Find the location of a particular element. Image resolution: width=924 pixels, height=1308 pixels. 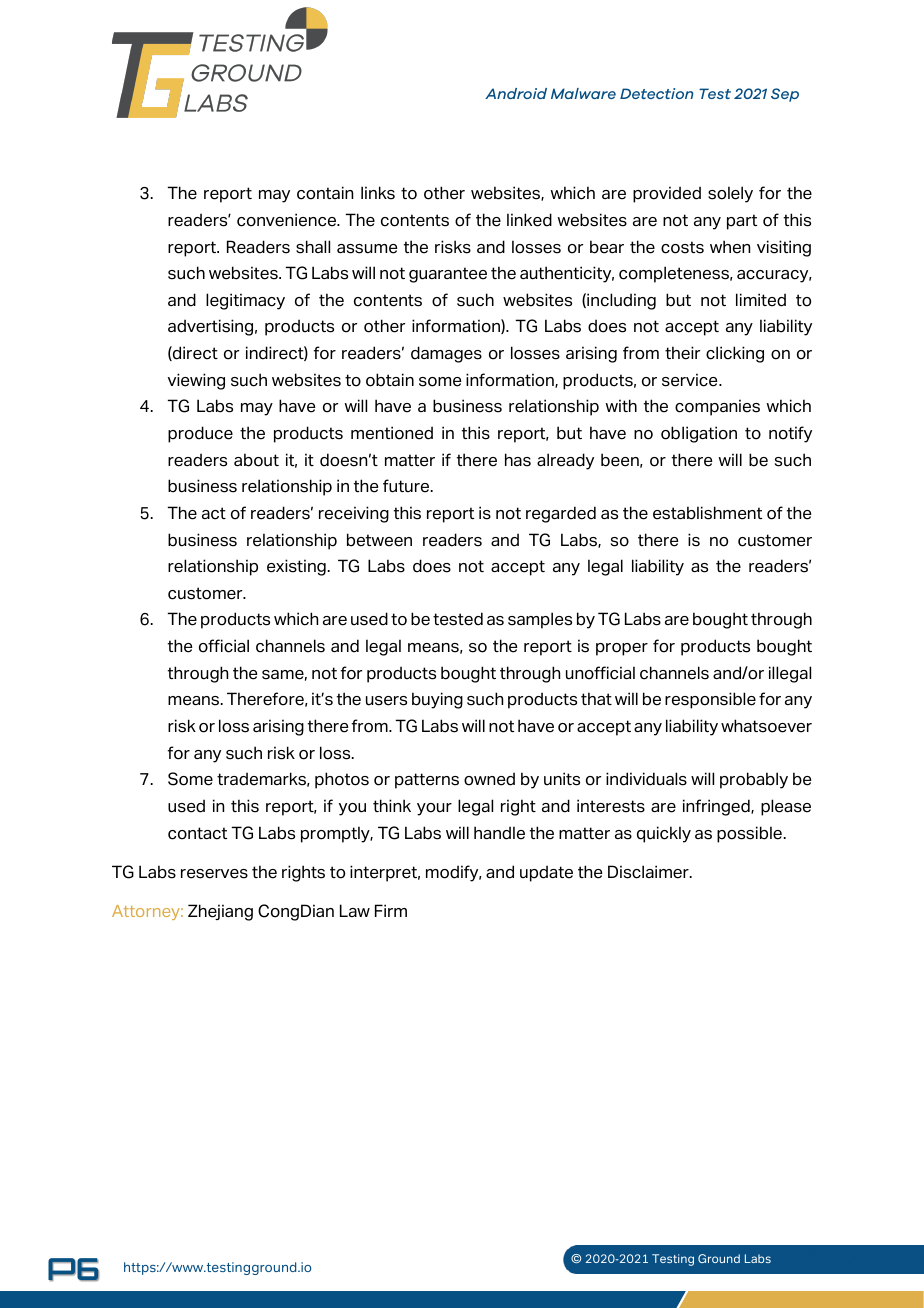

contain is located at coordinates (325, 193).
